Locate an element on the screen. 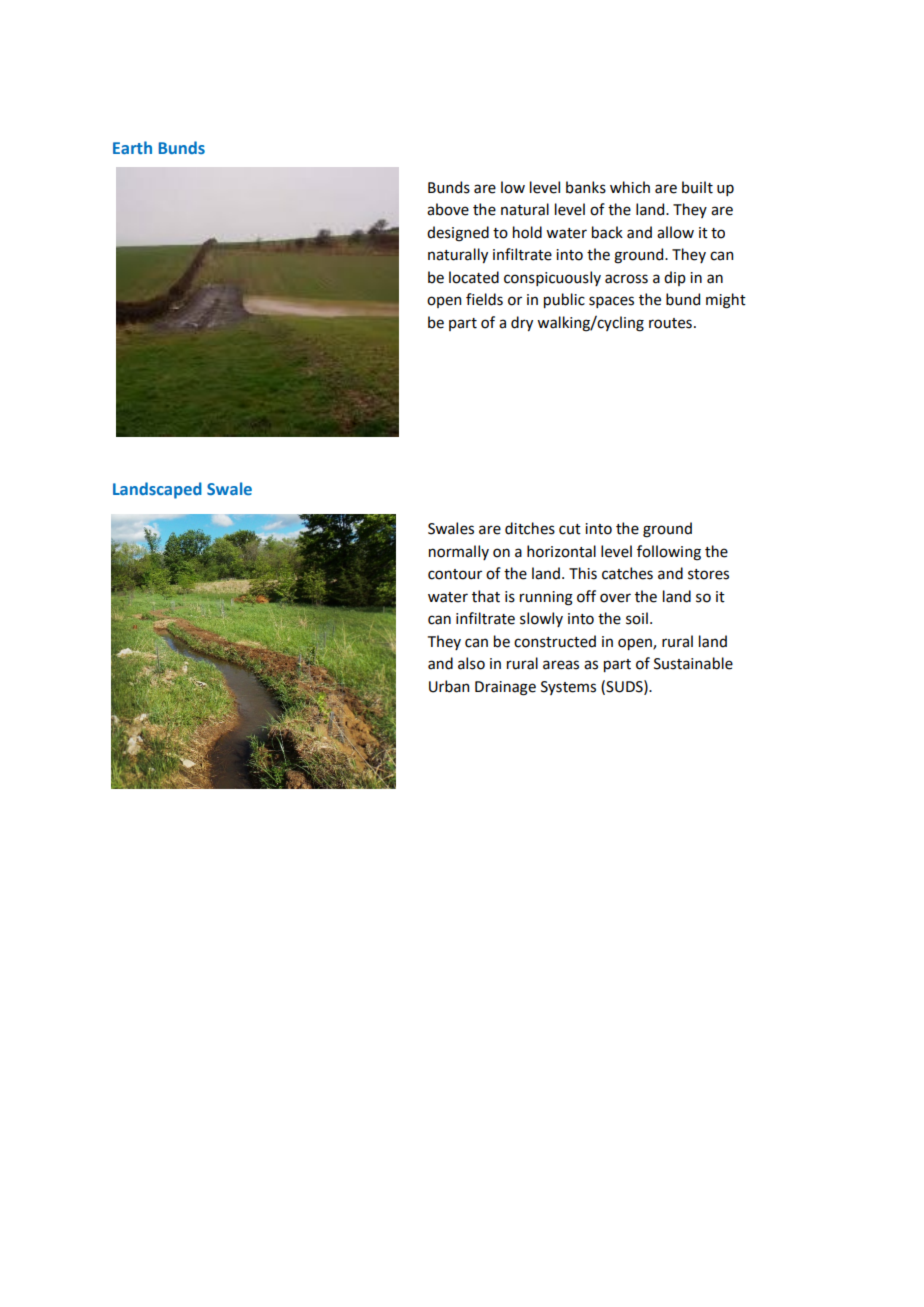 This screenshot has height=1307, width=924. cut is located at coordinates (570, 529).
